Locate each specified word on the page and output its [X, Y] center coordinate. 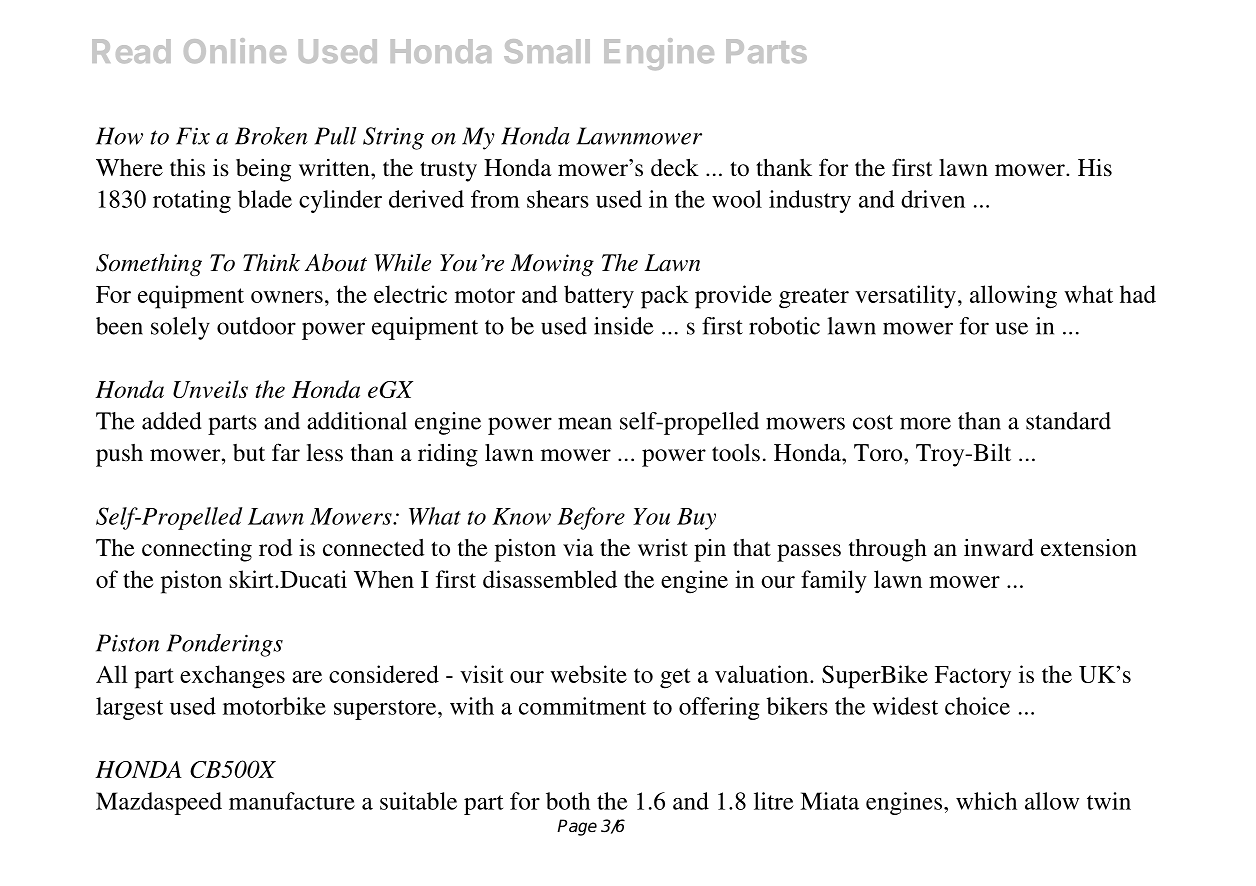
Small [547, 51]
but [249, 453]
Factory [973, 677]
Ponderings [225, 645]
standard [1068, 421]
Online [235, 50]
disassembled [550, 579]
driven [933, 199]
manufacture [292, 801]
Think [271, 262]
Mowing [552, 265]
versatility [905, 297]
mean [585, 423]
